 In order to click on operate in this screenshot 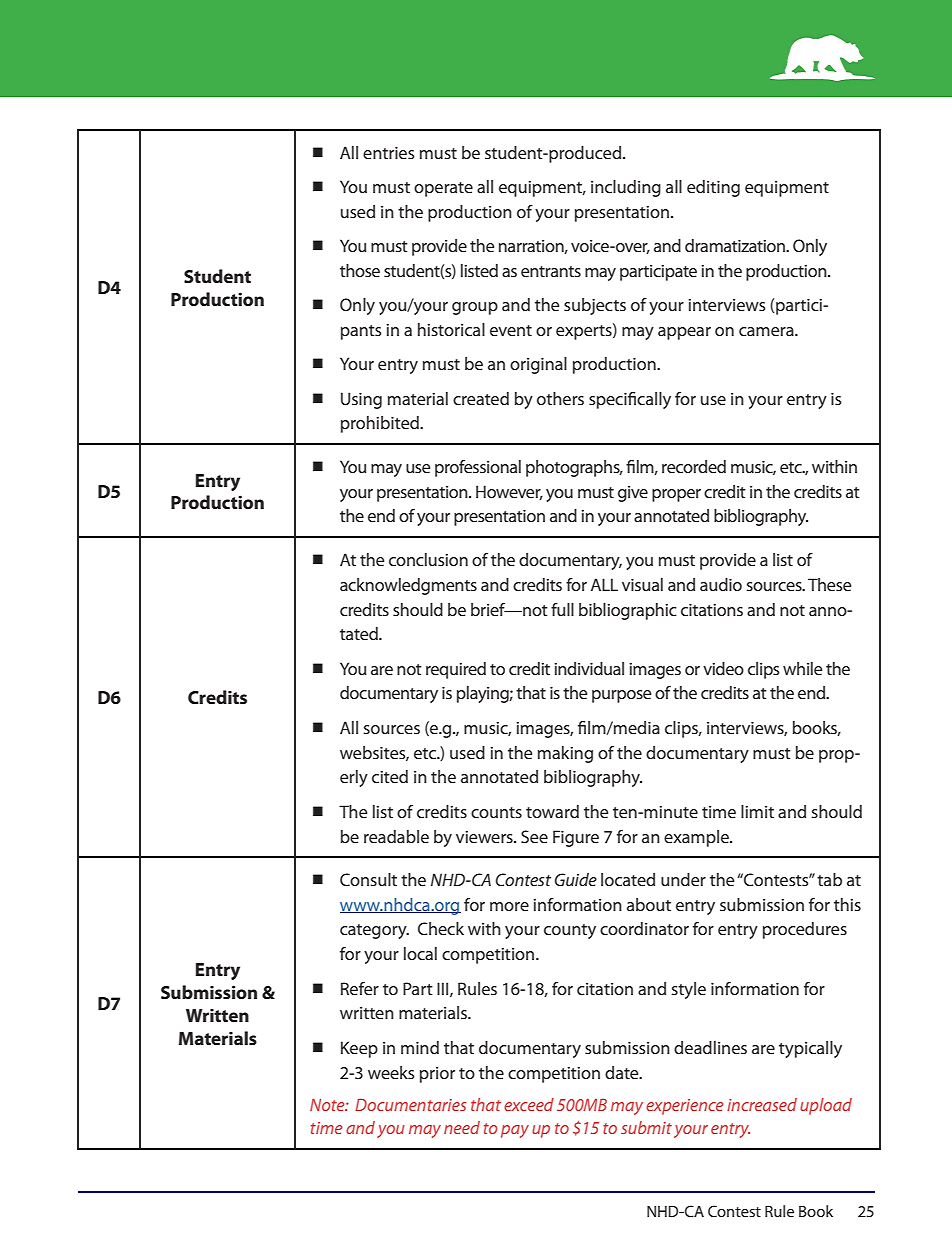, I will do `click(443, 189)`.
